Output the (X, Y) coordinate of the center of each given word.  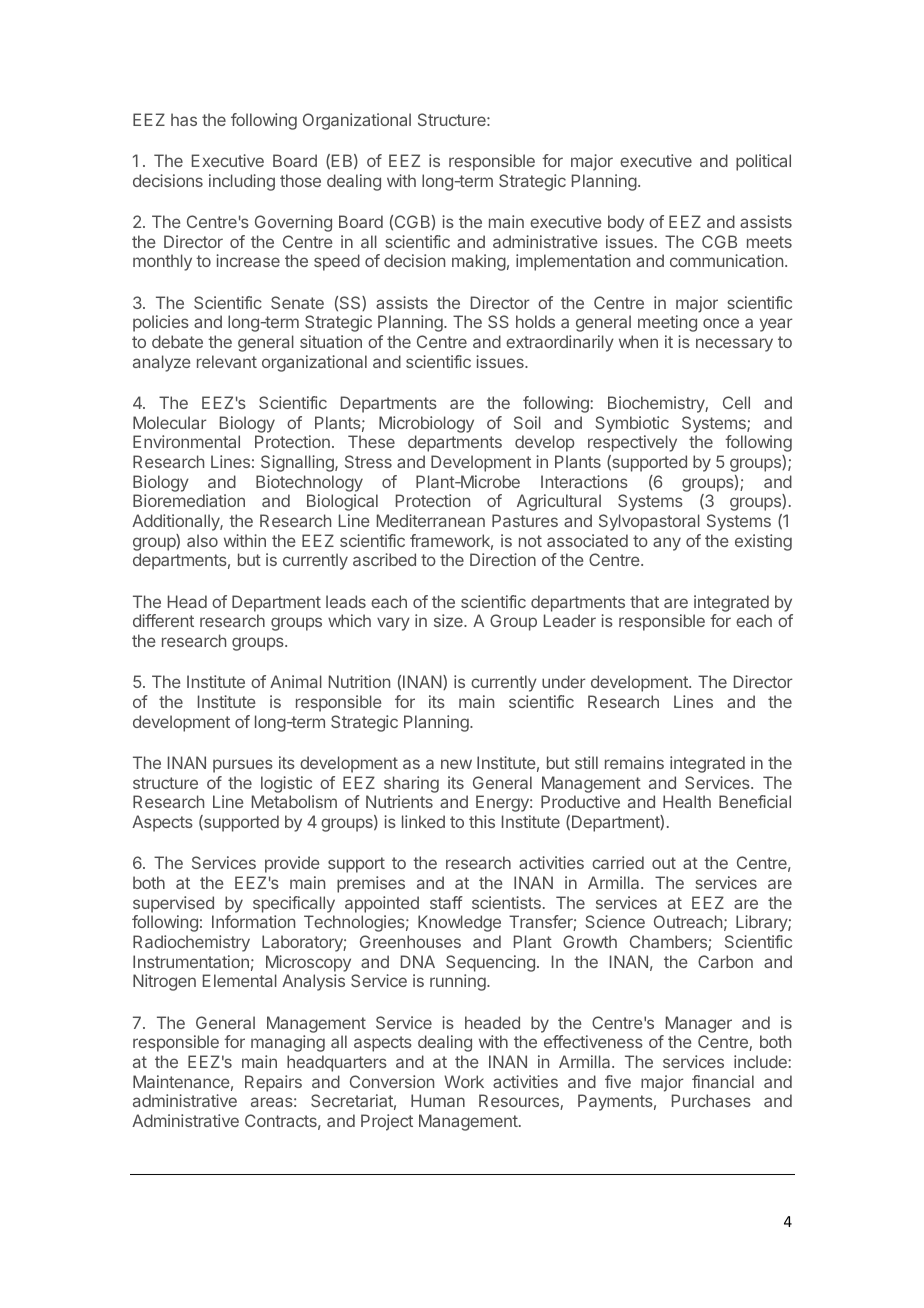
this (482, 821)
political (763, 162)
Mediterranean (431, 520)
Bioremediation (189, 500)
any (667, 544)
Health (687, 801)
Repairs (273, 1083)
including (242, 182)
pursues (243, 766)
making (479, 262)
